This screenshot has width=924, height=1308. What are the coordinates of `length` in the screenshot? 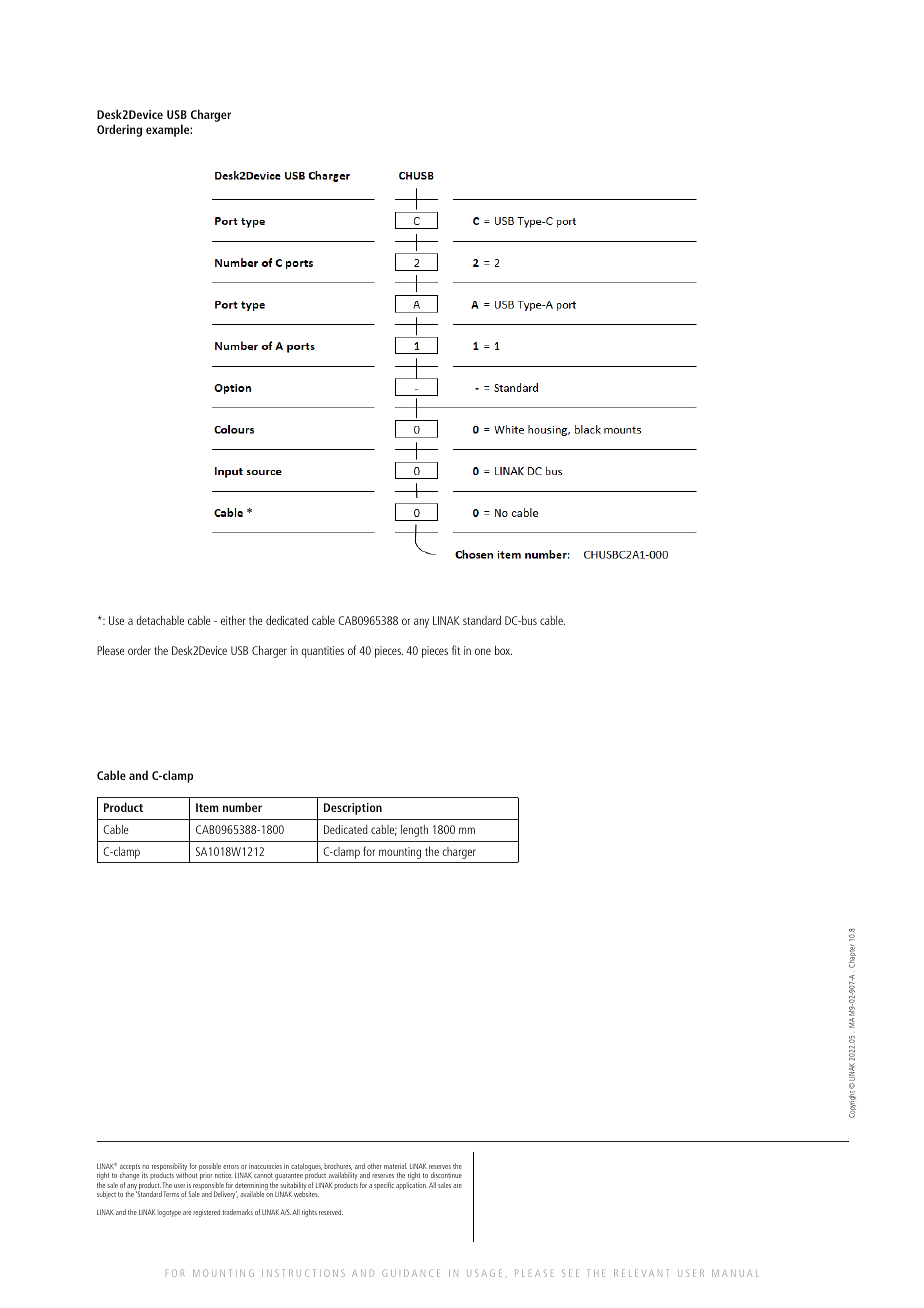 It's located at (414, 831).
